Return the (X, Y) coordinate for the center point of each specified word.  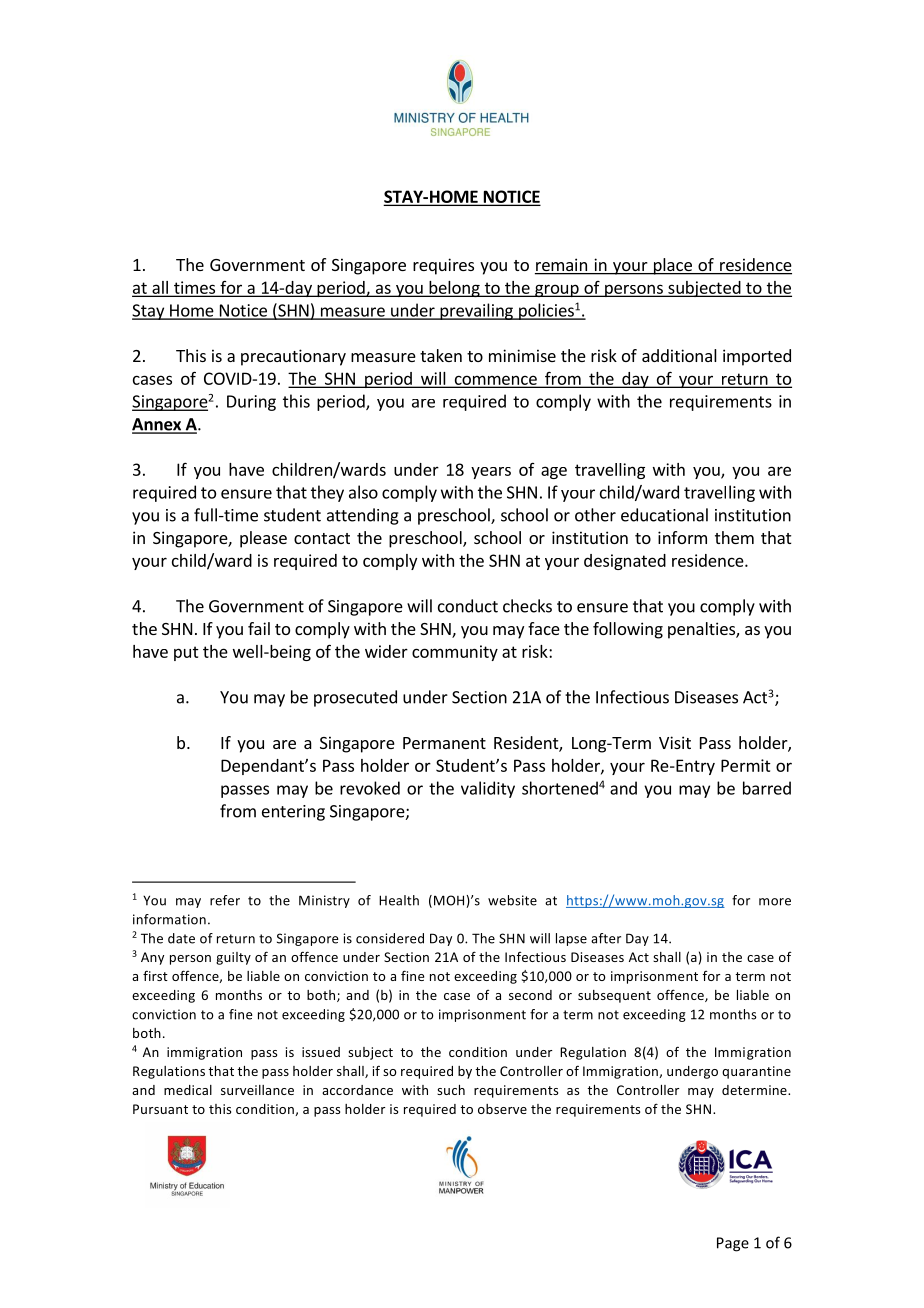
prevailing (476, 311)
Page (733, 1244)
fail (259, 628)
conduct (468, 606)
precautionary (293, 357)
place (672, 266)
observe (502, 1109)
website (512, 900)
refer (225, 900)
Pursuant (160, 1109)
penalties (702, 630)
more (775, 902)
